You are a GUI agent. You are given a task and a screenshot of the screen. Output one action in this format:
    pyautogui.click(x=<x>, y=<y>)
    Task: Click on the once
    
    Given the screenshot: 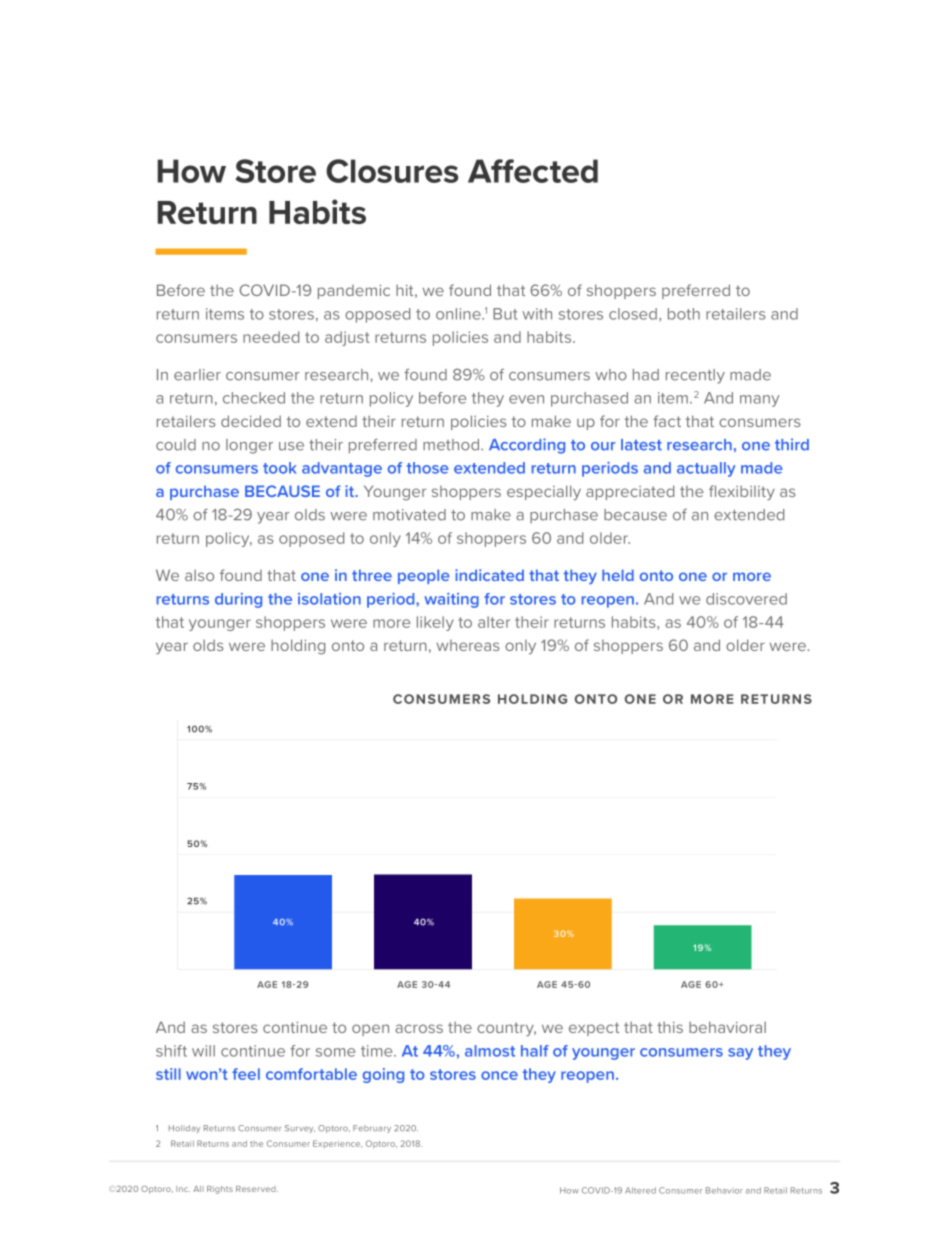 What is the action you would take?
    pyautogui.click(x=499, y=1075)
